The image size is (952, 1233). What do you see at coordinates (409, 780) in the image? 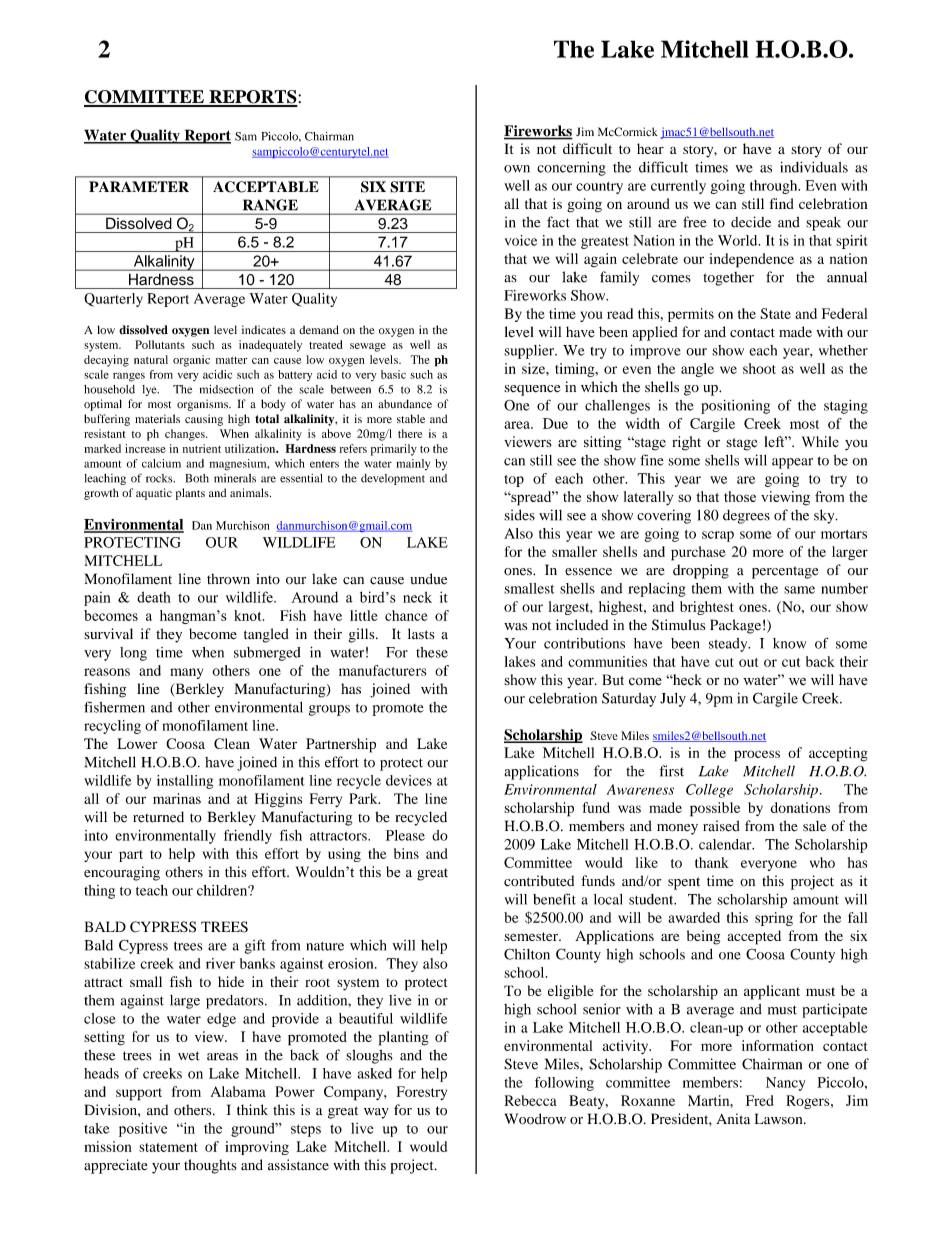
I see `devices` at bounding box center [409, 780].
